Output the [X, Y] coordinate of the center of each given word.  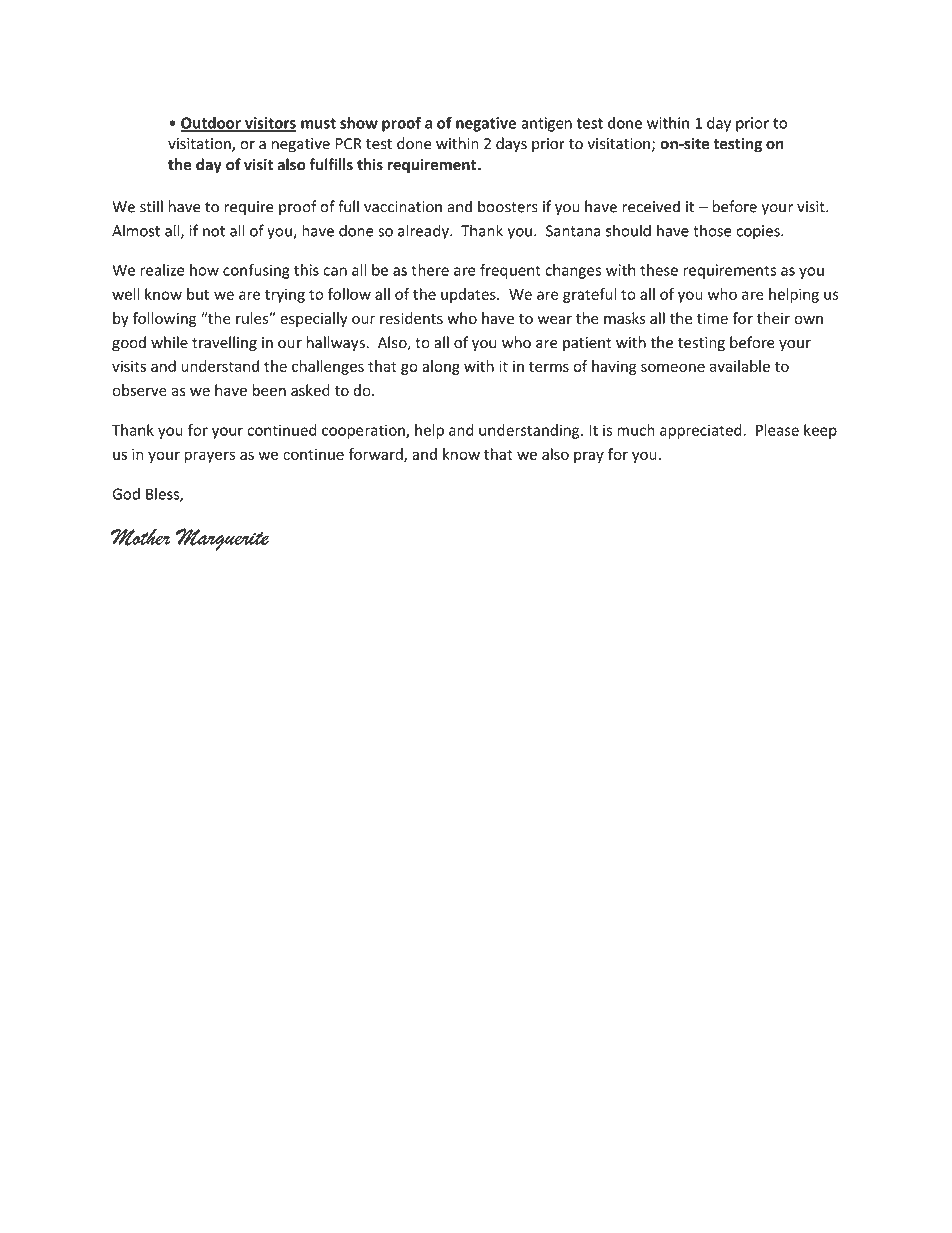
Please [777, 430]
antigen [546, 124]
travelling [224, 343]
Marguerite [222, 539]
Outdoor [211, 124]
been [269, 390]
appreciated [701, 431]
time [712, 318]
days [511, 144]
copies [759, 232]
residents [411, 318]
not [214, 231]
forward [377, 455]
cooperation [364, 431]
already [424, 232]
